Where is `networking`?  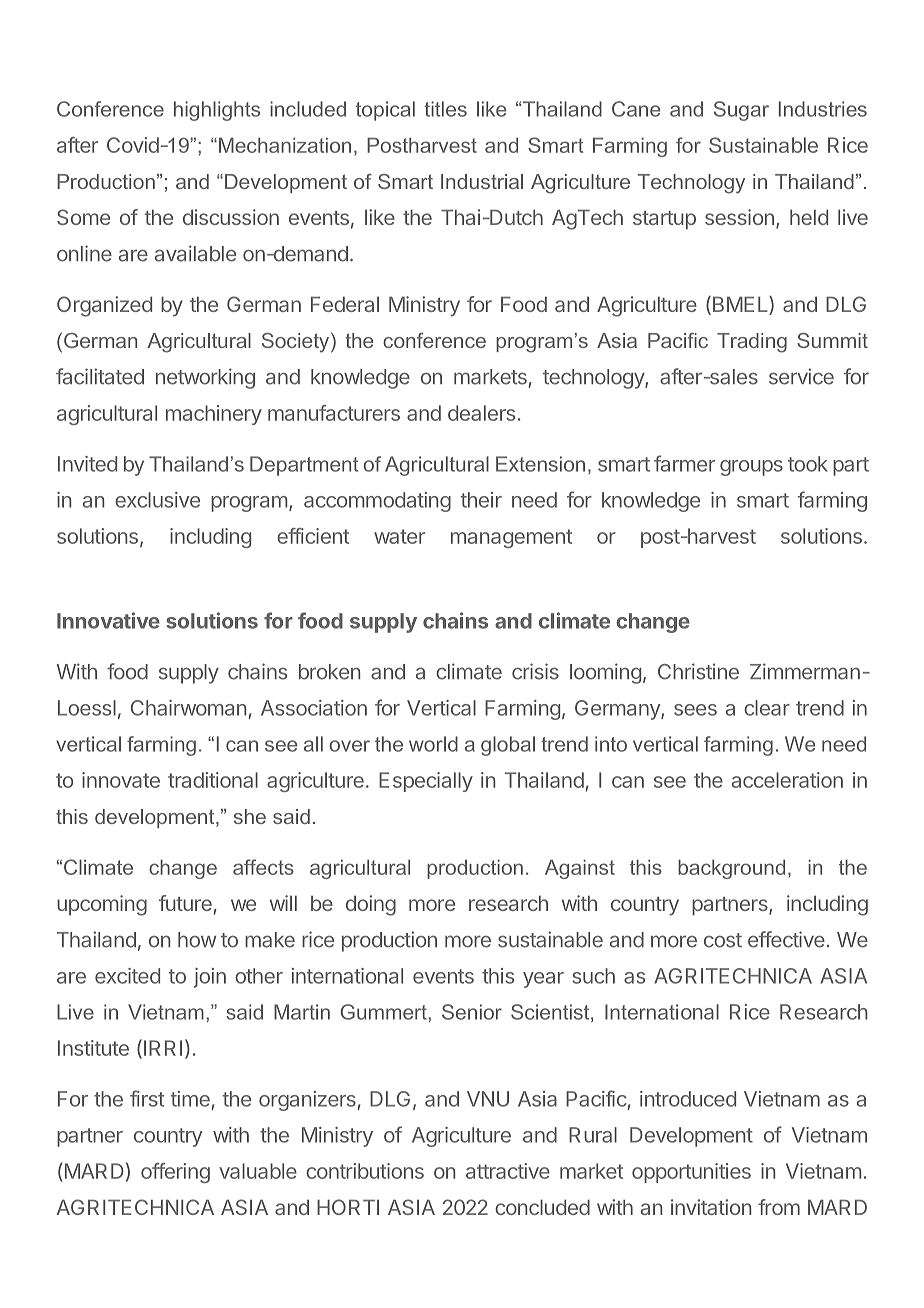
networking is located at coordinates (205, 378).
